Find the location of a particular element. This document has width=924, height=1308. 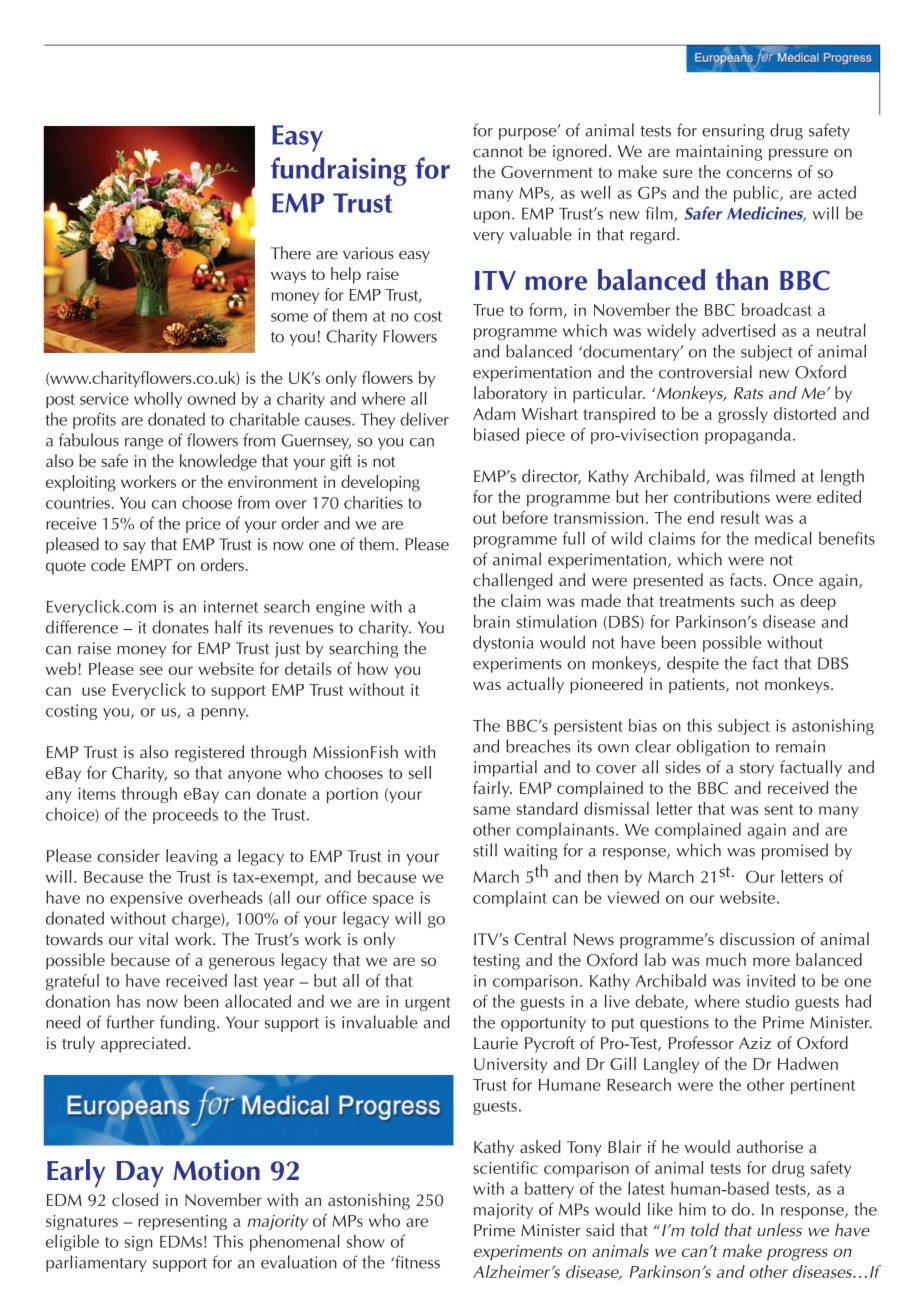

show is located at coordinates (366, 1241).
